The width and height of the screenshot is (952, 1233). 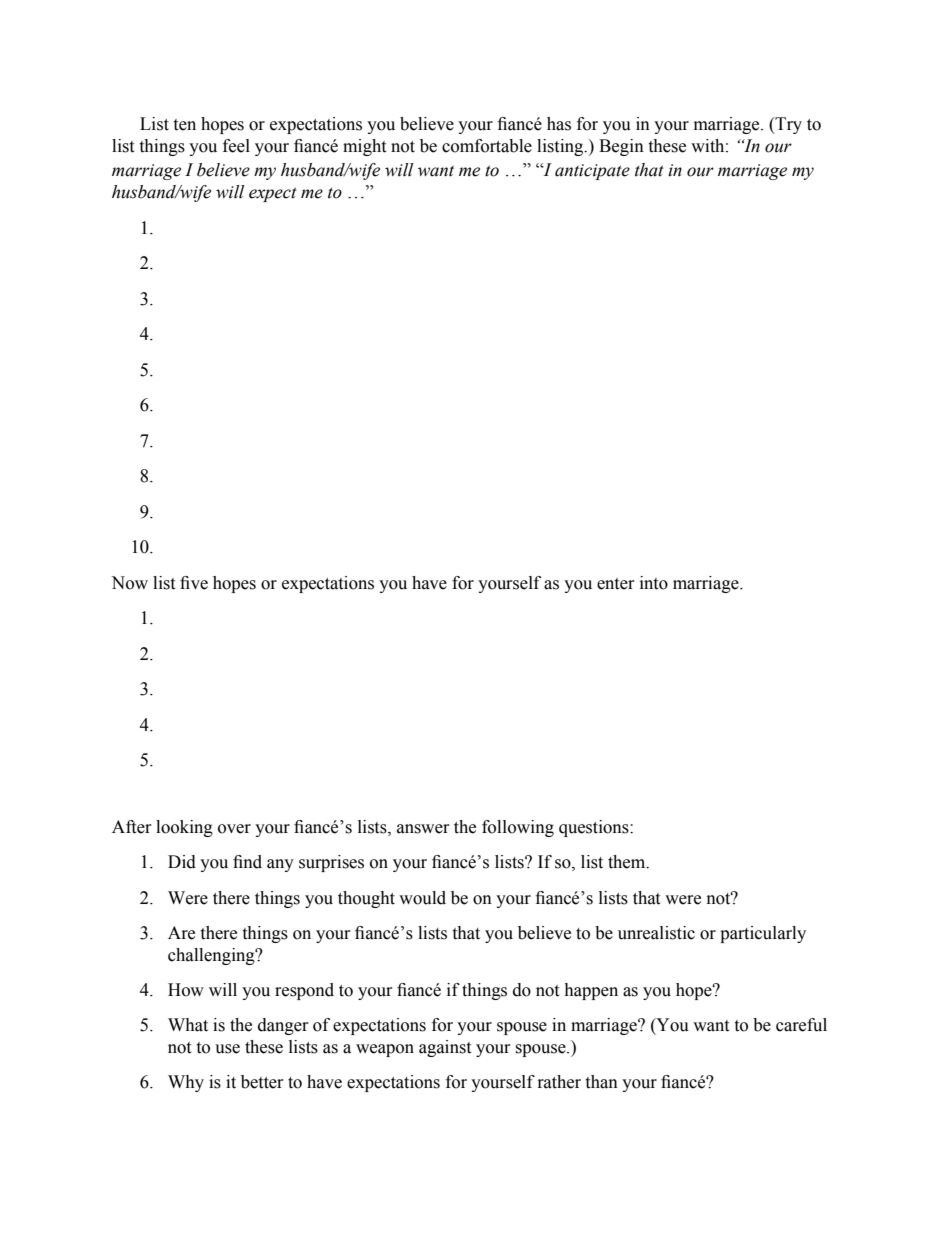 I want to click on against, so click(x=445, y=1048).
